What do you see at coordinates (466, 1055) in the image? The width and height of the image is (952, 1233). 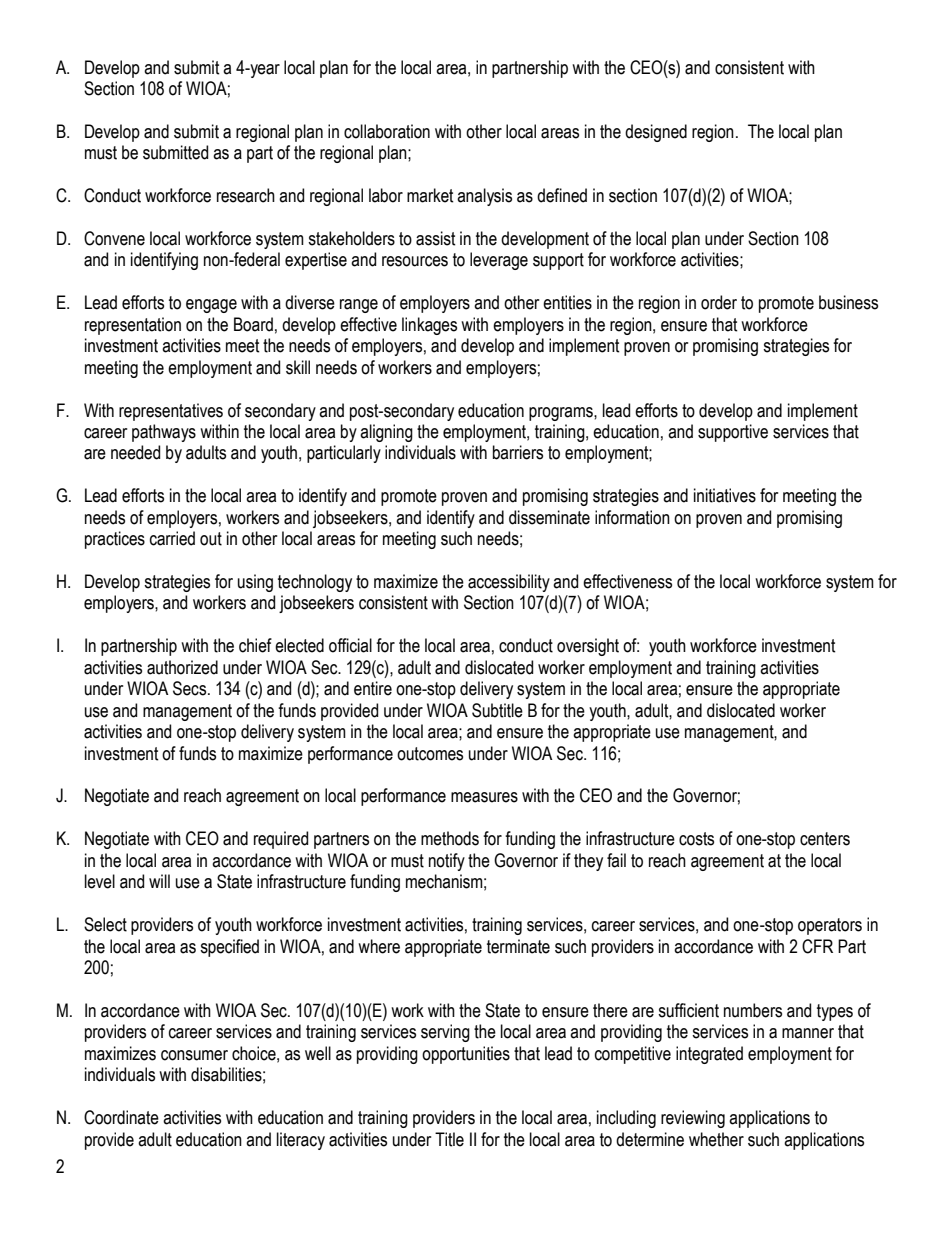 I see `opportunities` at bounding box center [466, 1055].
